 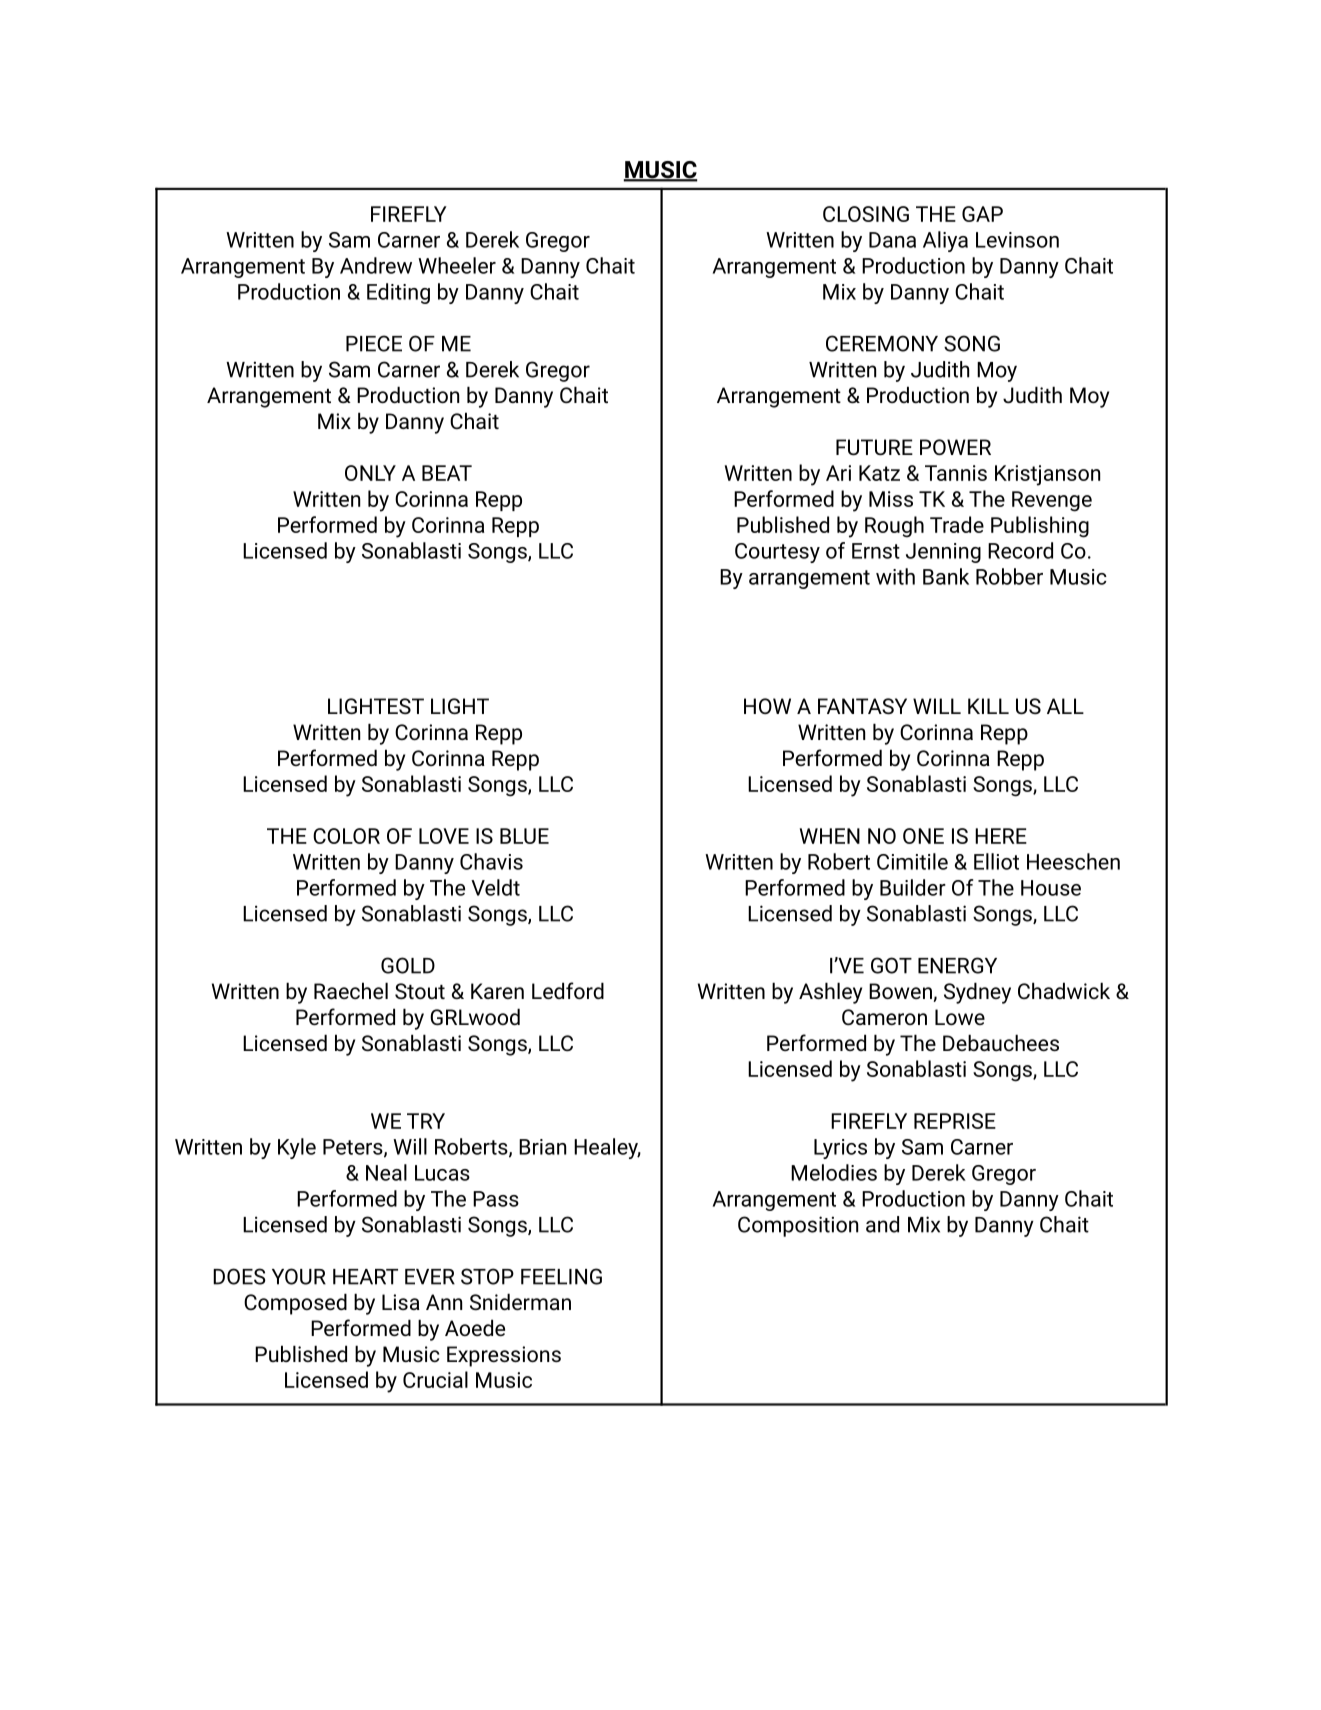 What do you see at coordinates (1001, 836) in the screenshot?
I see `HERE` at bounding box center [1001, 836].
